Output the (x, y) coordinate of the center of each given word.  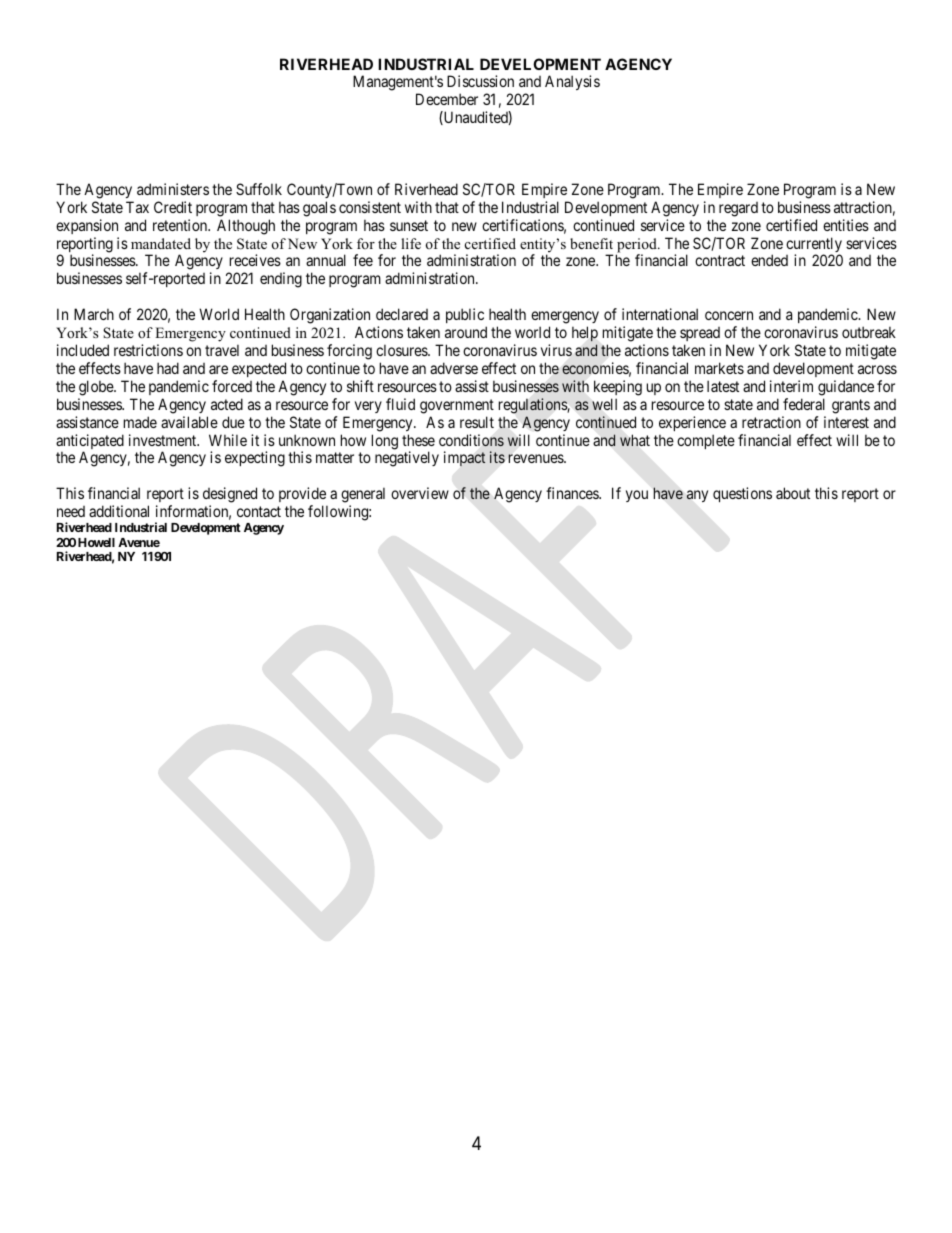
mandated (161, 243)
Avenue (139, 542)
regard (738, 209)
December (447, 99)
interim (791, 386)
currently (814, 246)
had (168, 368)
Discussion (480, 81)
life (411, 243)
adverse (454, 368)
